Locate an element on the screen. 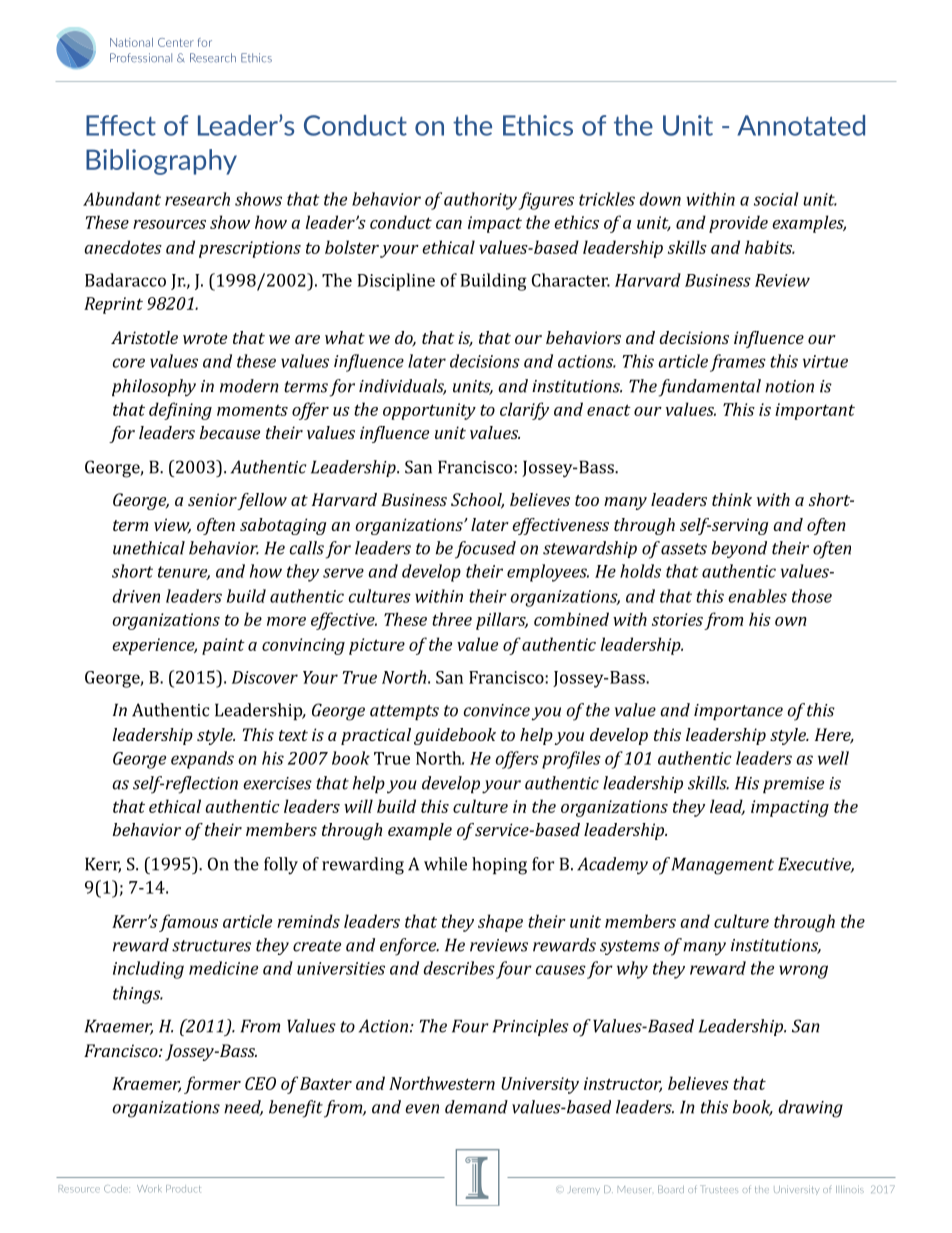  Product is located at coordinates (183, 1189).
